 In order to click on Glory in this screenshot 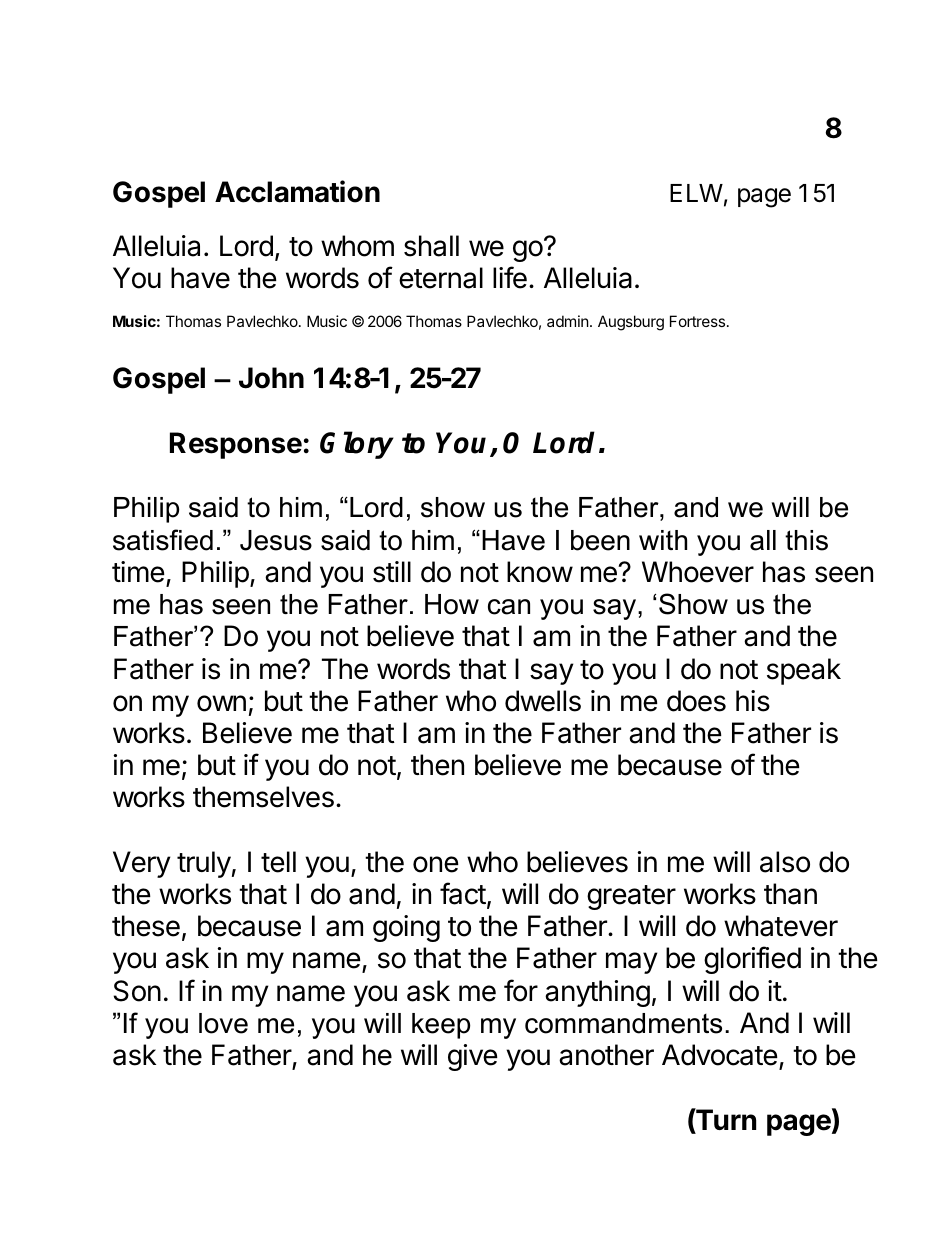, I will do `click(357, 445)`.
